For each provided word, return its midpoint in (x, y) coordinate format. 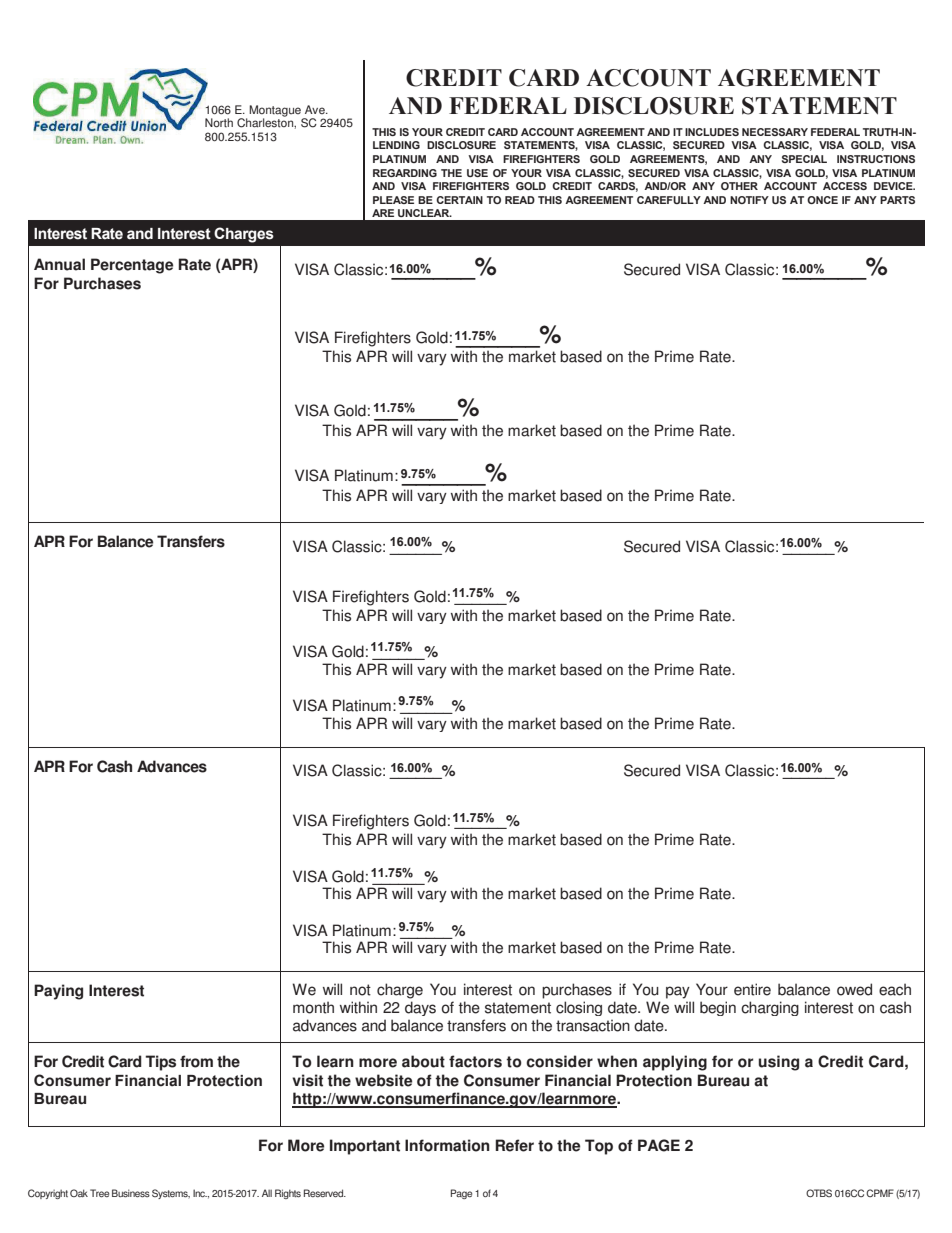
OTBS (819, 1193)
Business (131, 1193)
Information (447, 1145)
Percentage (132, 266)
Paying (58, 992)
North (219, 123)
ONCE (822, 200)
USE (477, 173)
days (420, 1008)
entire (752, 989)
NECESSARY (775, 132)
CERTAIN (459, 200)
